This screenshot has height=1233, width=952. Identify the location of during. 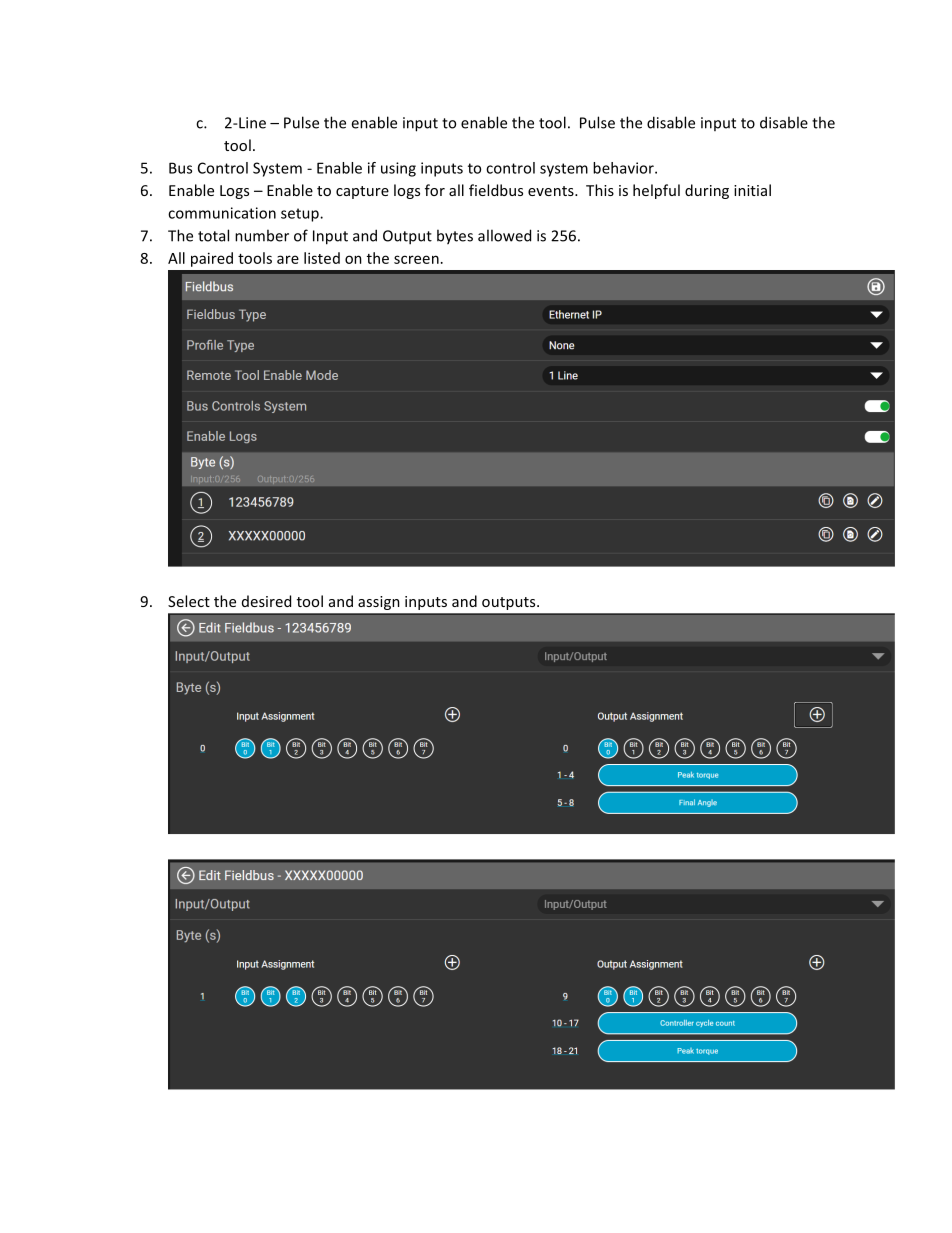
(707, 191).
